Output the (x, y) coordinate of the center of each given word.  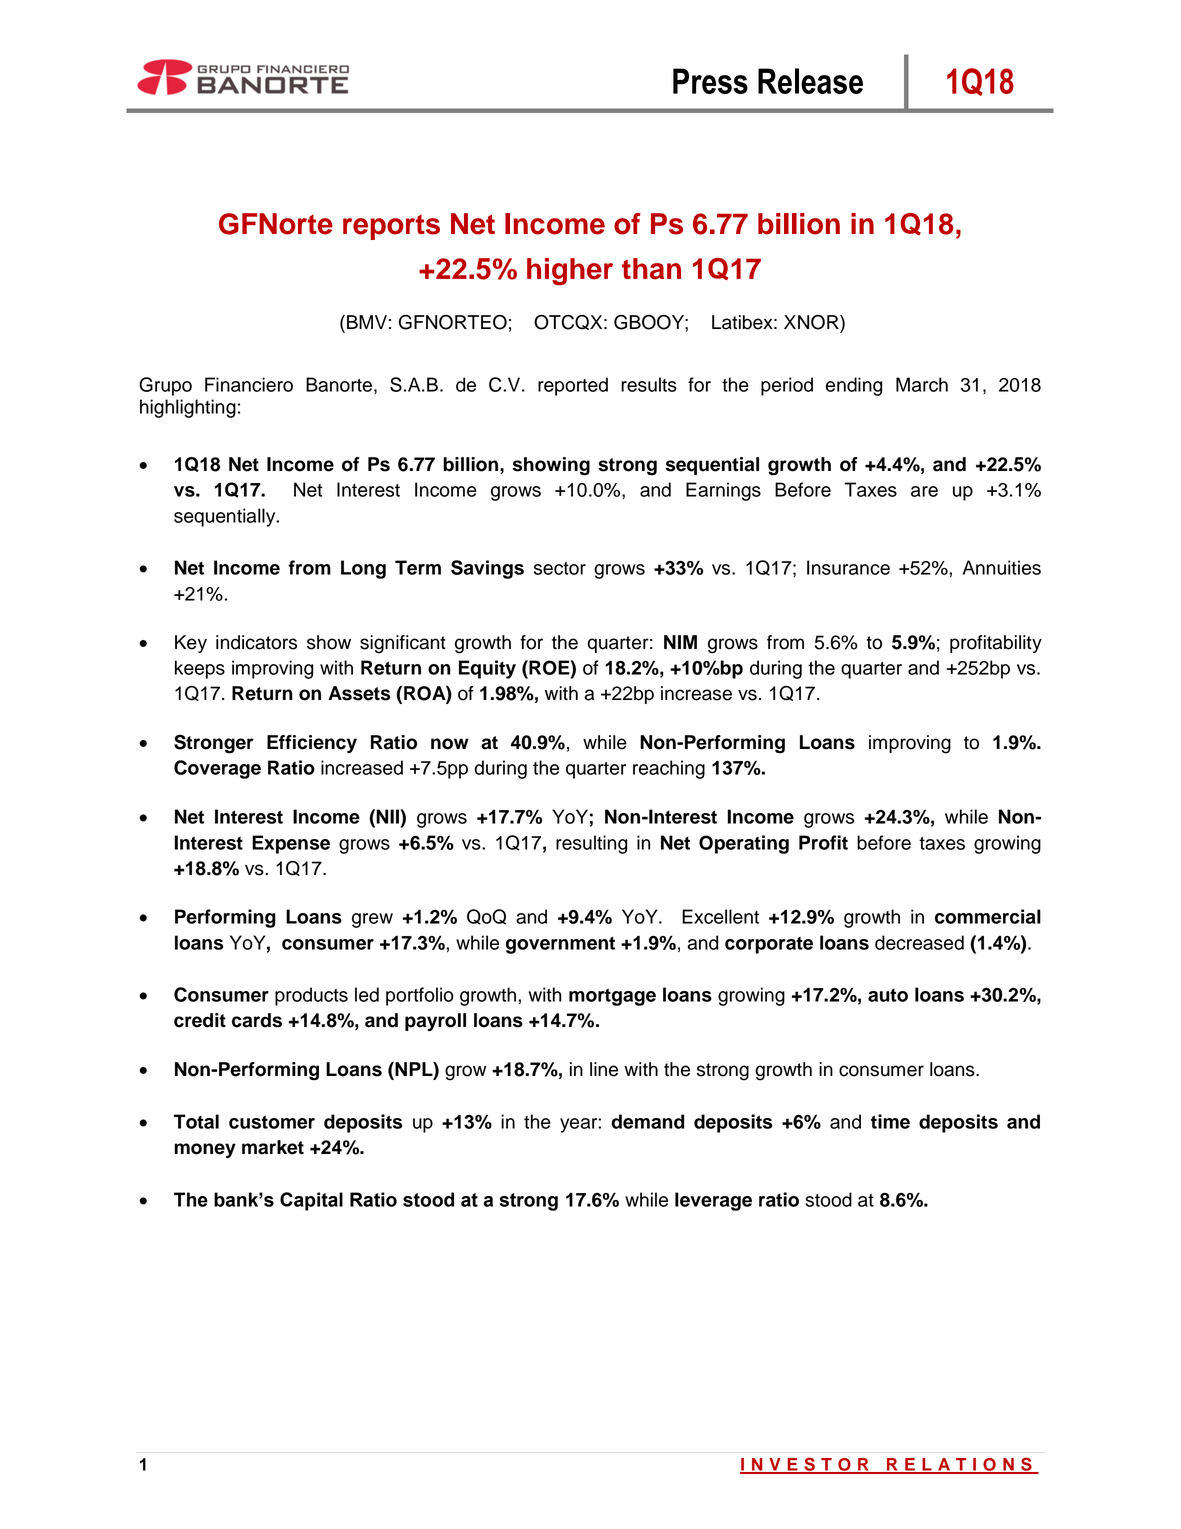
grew (372, 920)
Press (710, 81)
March (922, 384)
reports (391, 227)
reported (573, 386)
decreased (919, 942)
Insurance (848, 567)
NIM (680, 642)
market (273, 1147)
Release (810, 81)
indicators (256, 642)
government (560, 945)
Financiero (249, 384)
